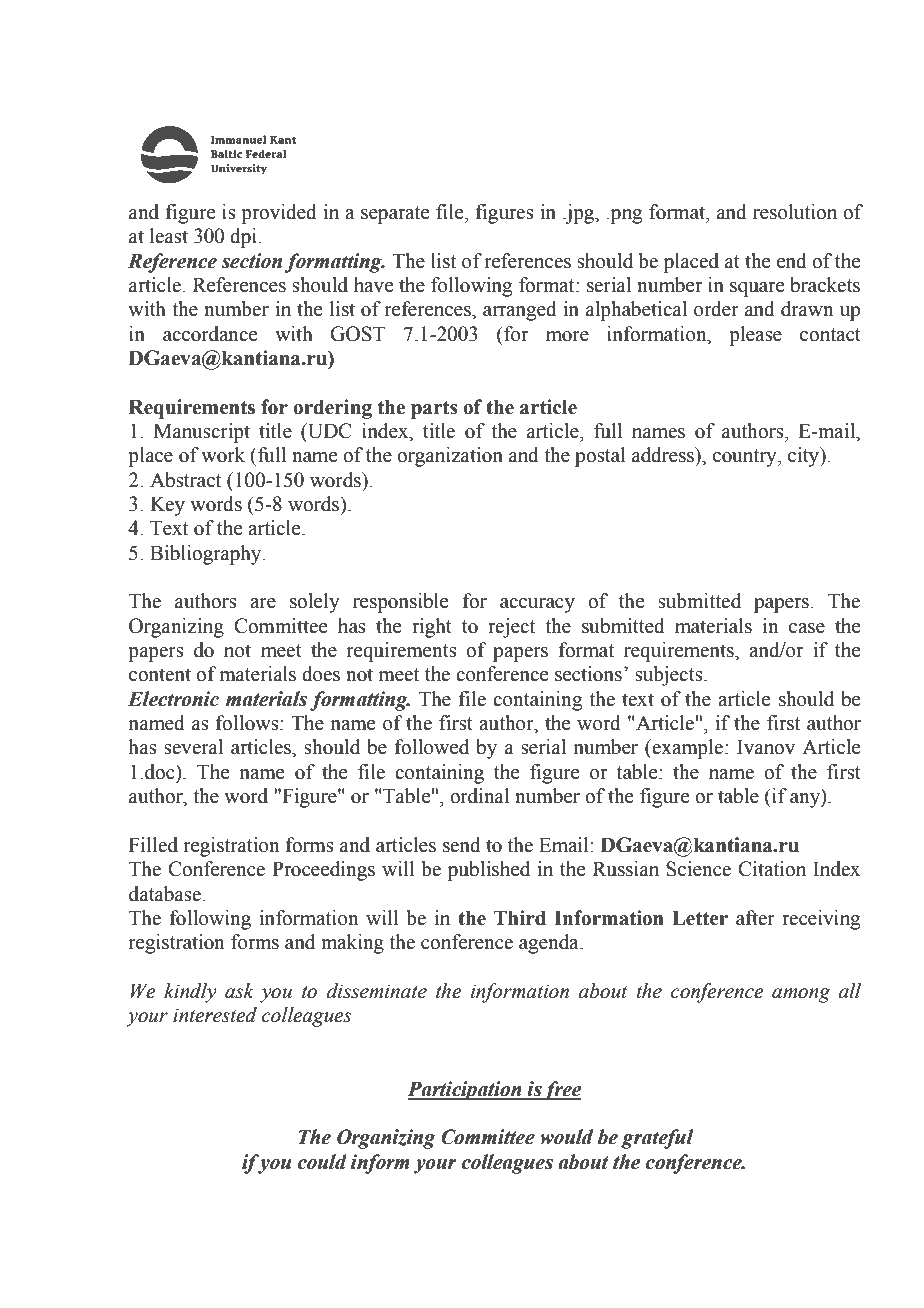 This screenshot has height=1308, width=924. What do you see at coordinates (795, 212) in the screenshot?
I see `resolution` at bounding box center [795, 212].
